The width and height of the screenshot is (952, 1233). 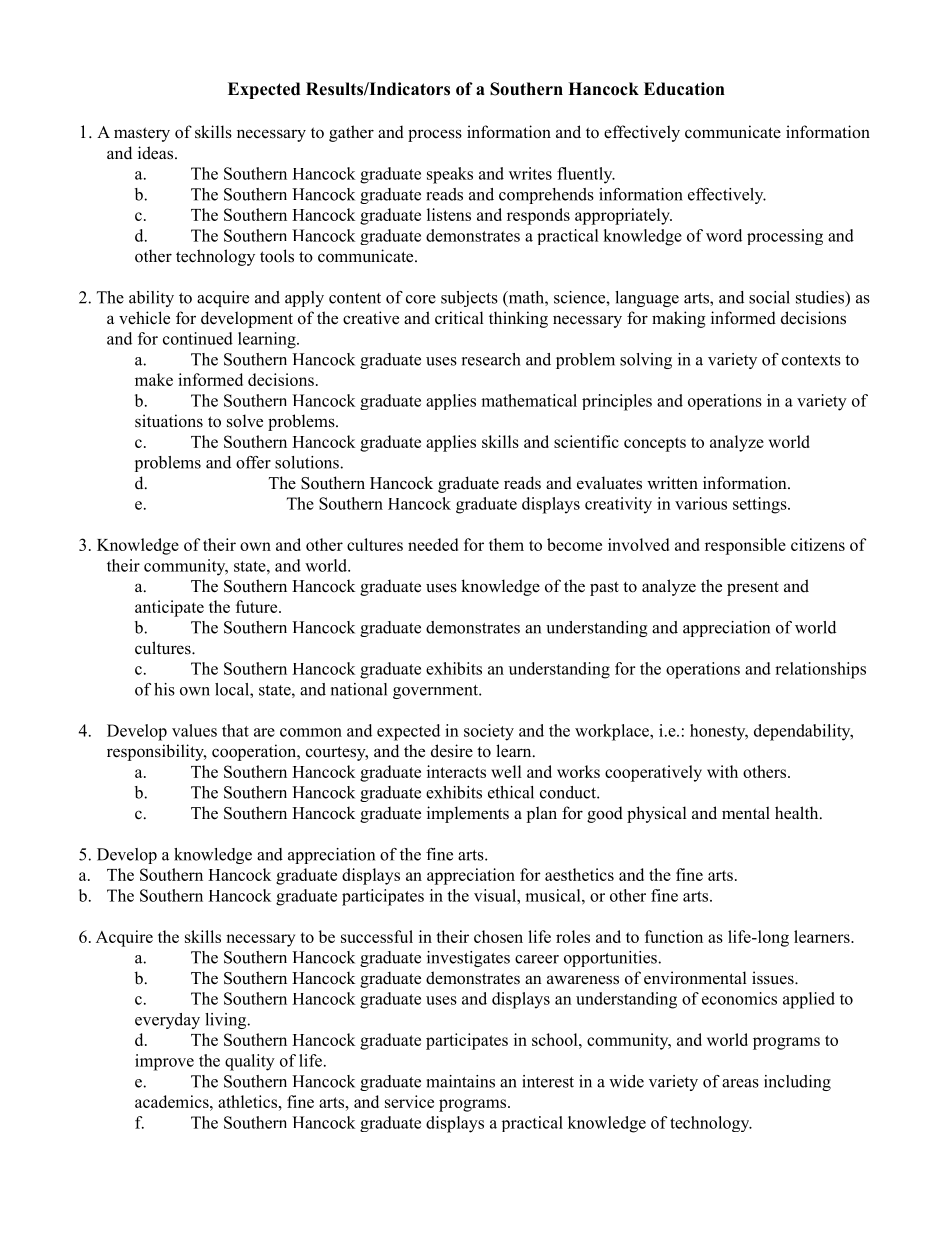 I want to click on ideas, so click(x=157, y=153).
